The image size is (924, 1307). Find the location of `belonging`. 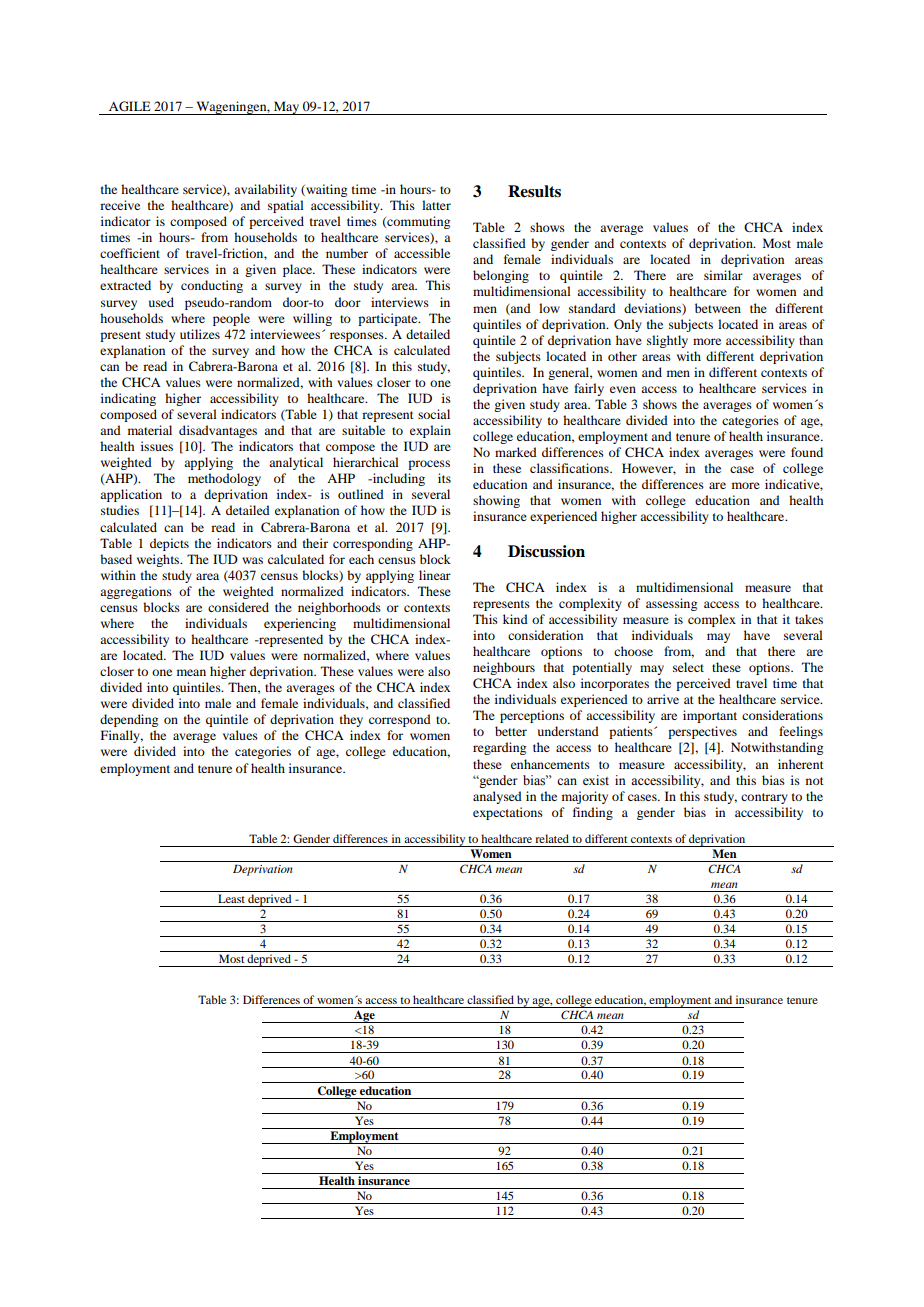

belonging is located at coordinates (501, 276).
